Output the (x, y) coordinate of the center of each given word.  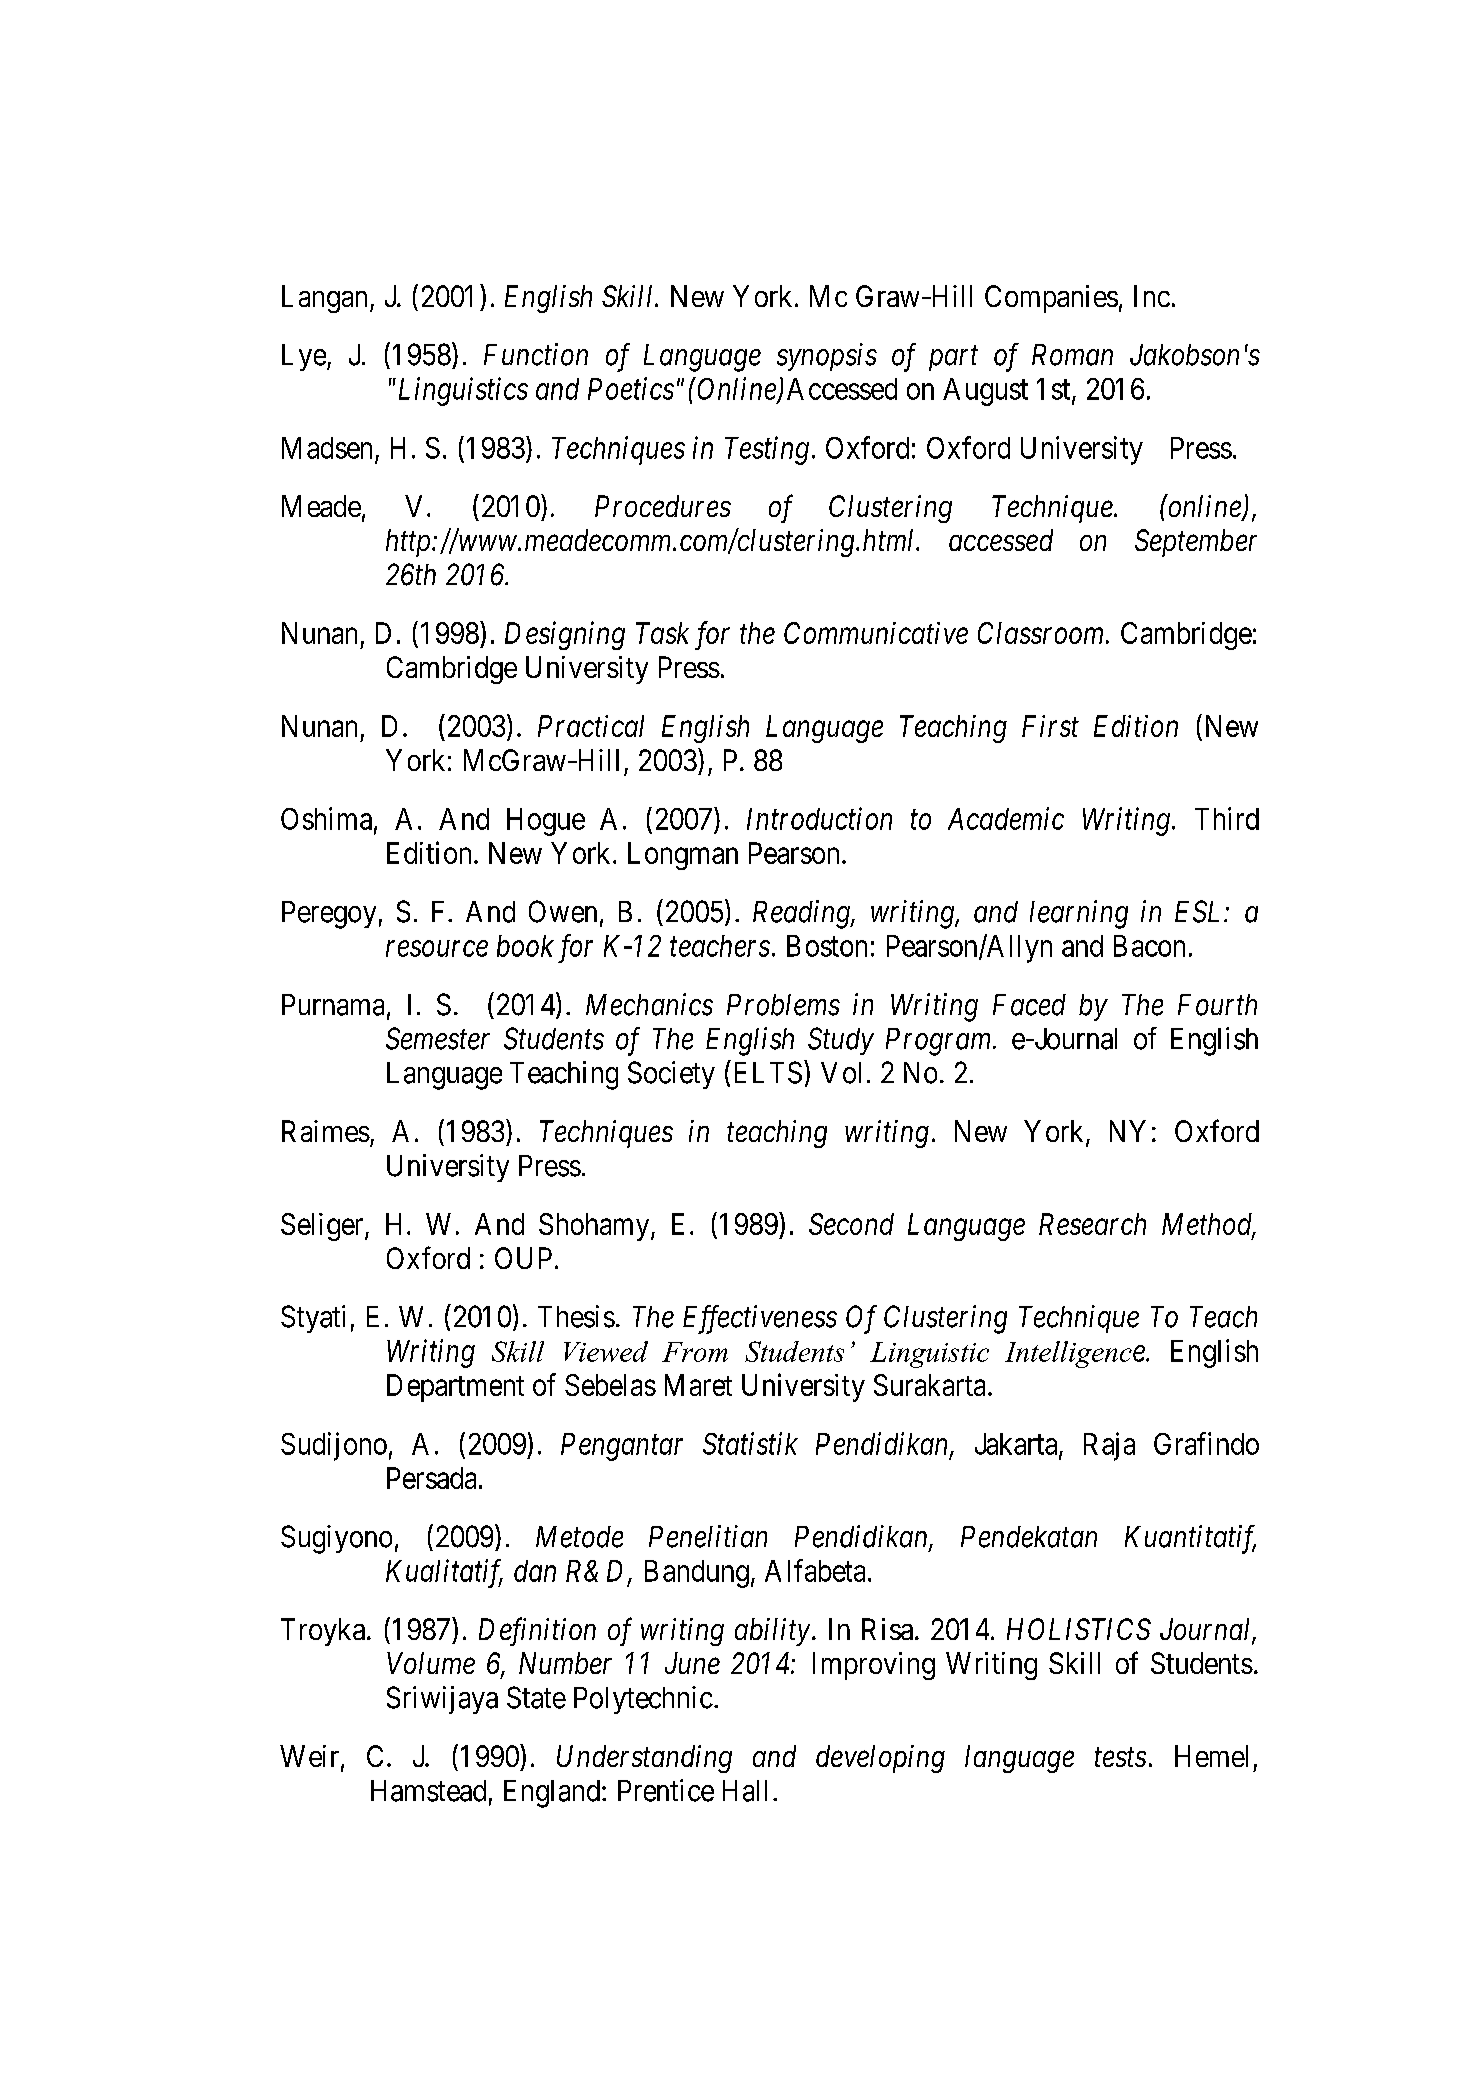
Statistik (750, 1443)
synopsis (827, 357)
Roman (1072, 355)
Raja (1109, 1446)
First (1050, 726)
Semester (438, 1038)
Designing (565, 636)
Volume (431, 1663)
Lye (304, 357)
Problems (783, 1005)
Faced (1029, 1005)
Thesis (576, 1316)
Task (662, 633)
